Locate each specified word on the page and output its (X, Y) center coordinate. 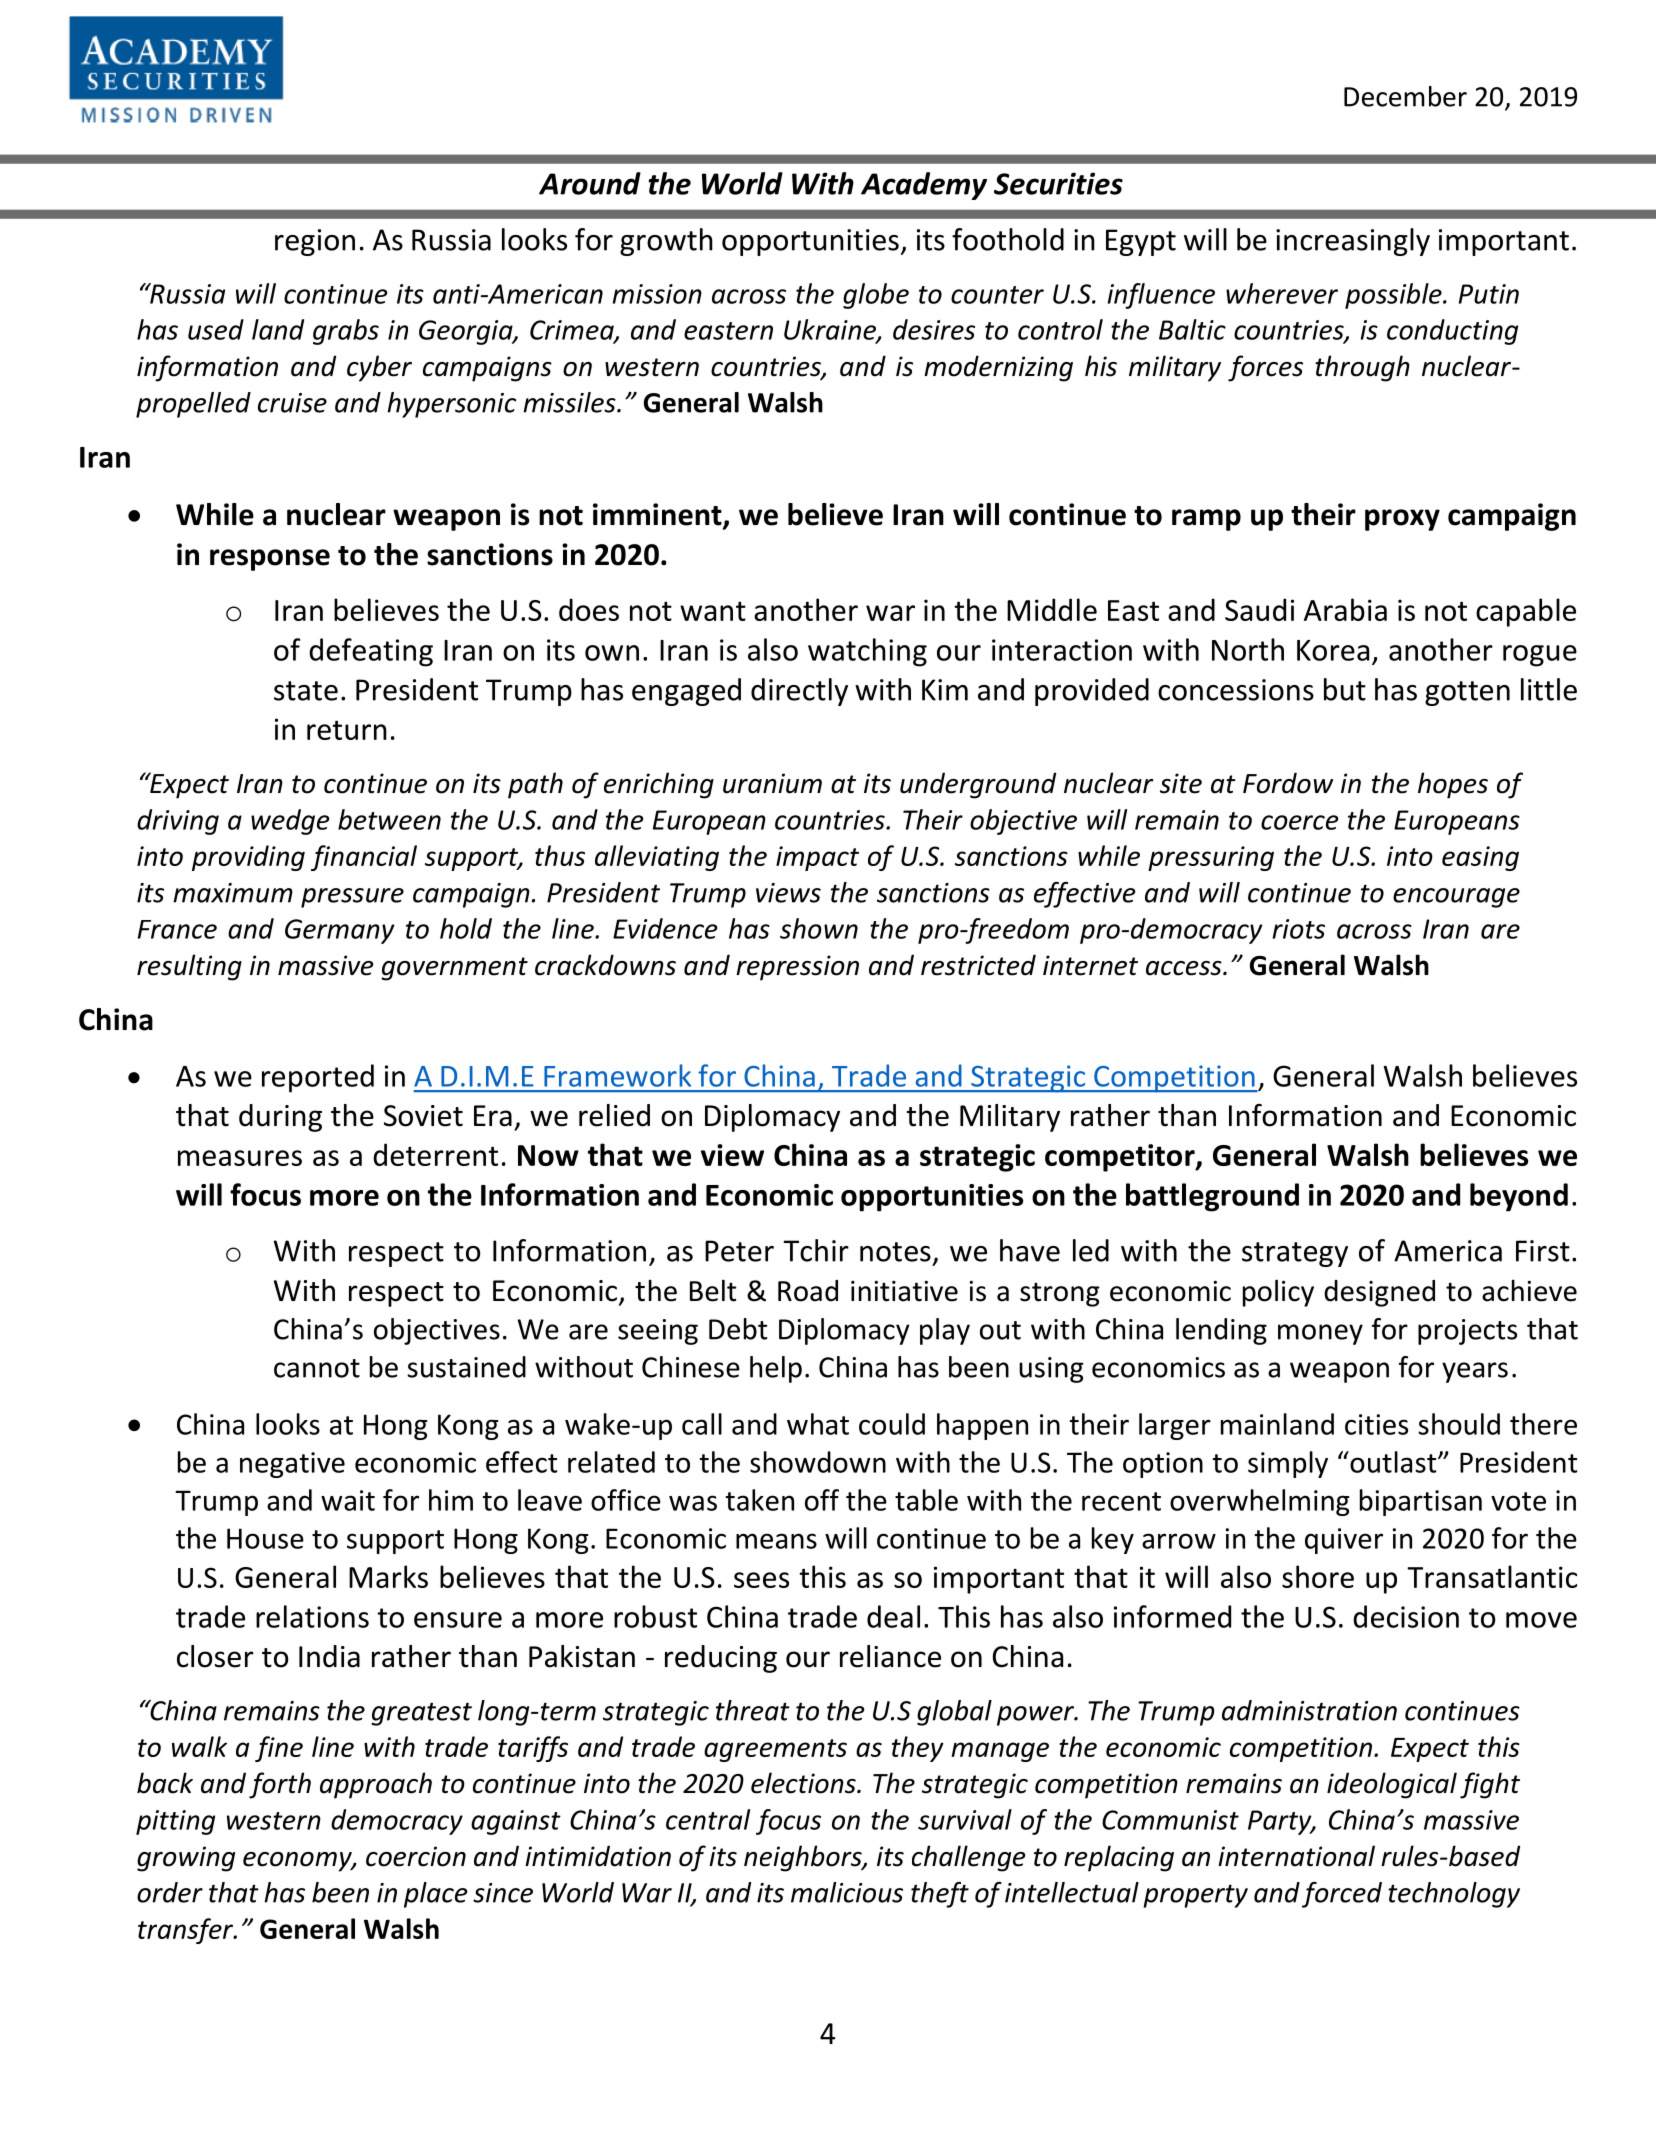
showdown (818, 1462)
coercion (416, 1856)
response (270, 560)
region (315, 242)
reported (318, 1078)
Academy (924, 186)
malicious (847, 1892)
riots (1299, 929)
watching (867, 652)
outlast (1393, 1462)
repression (797, 968)
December (1405, 96)
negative (292, 1465)
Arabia (1345, 609)
